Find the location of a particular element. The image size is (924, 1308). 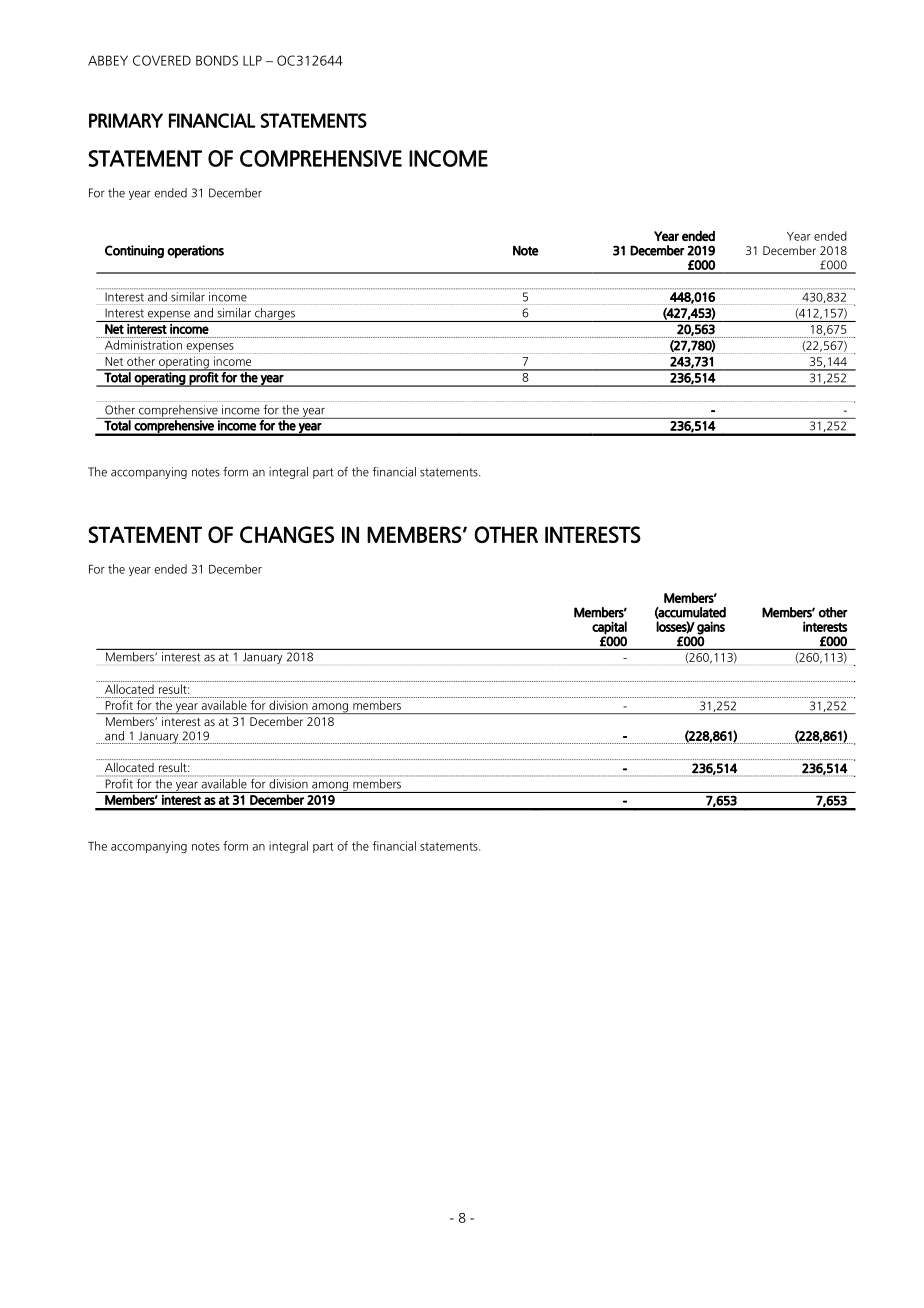

charges is located at coordinates (275, 315).
